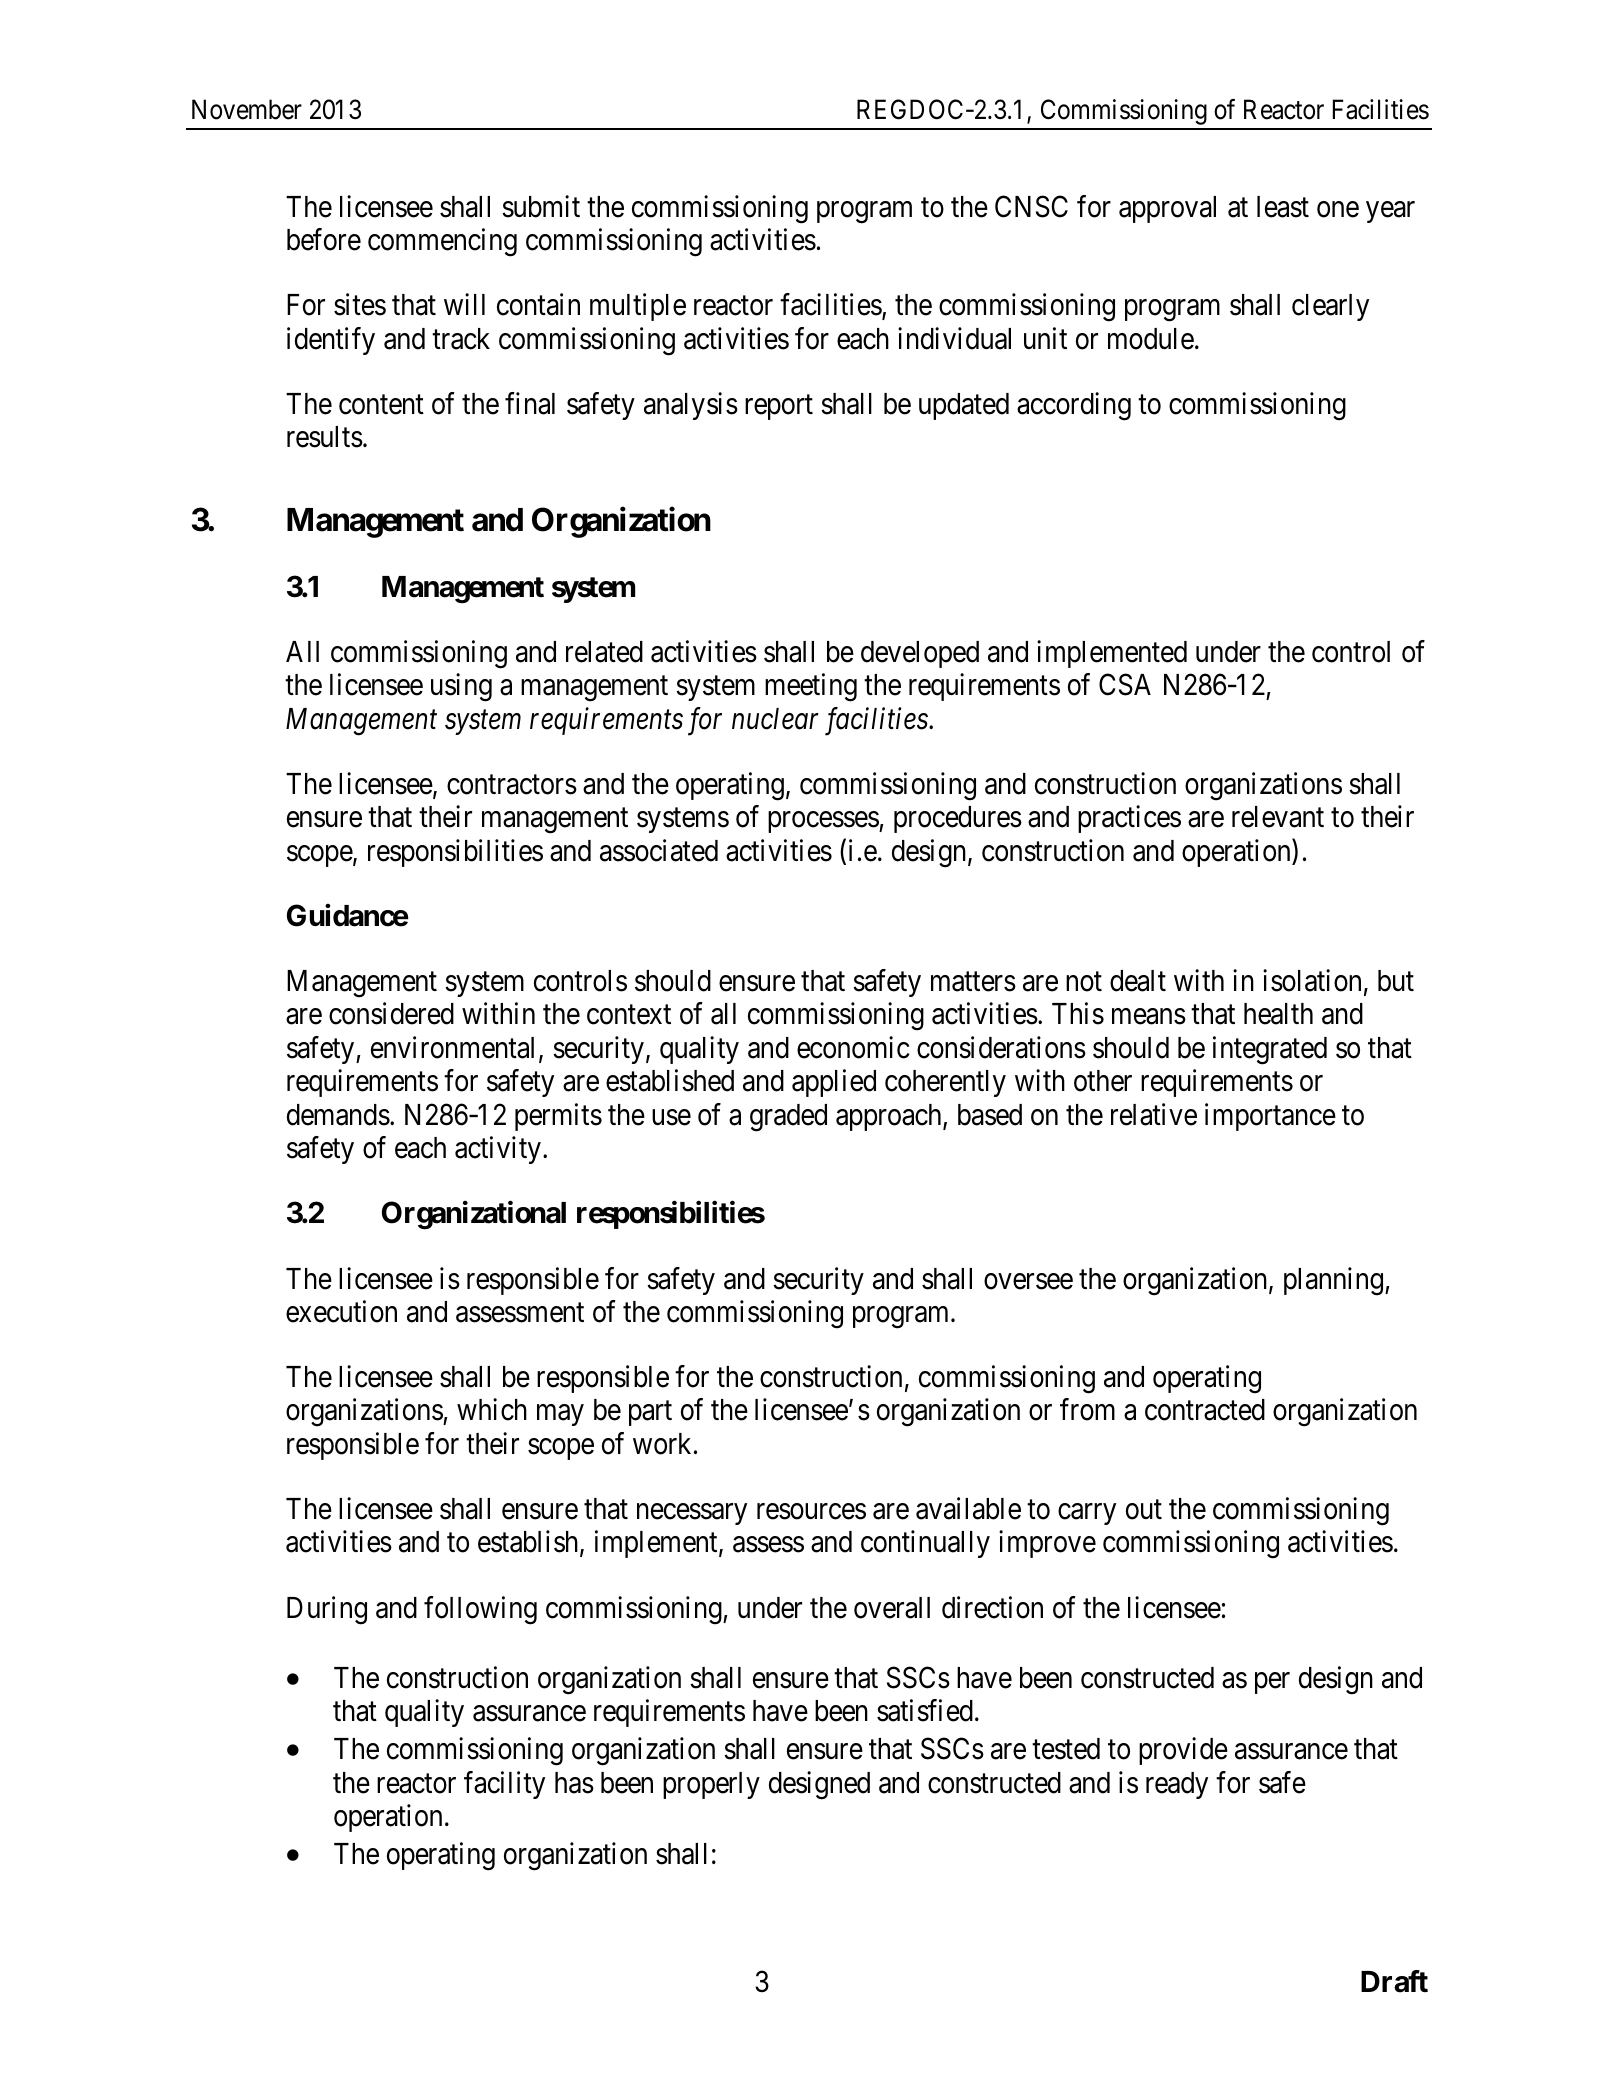  What do you see at coordinates (1283, 207) in the image?
I see `least` at bounding box center [1283, 207].
